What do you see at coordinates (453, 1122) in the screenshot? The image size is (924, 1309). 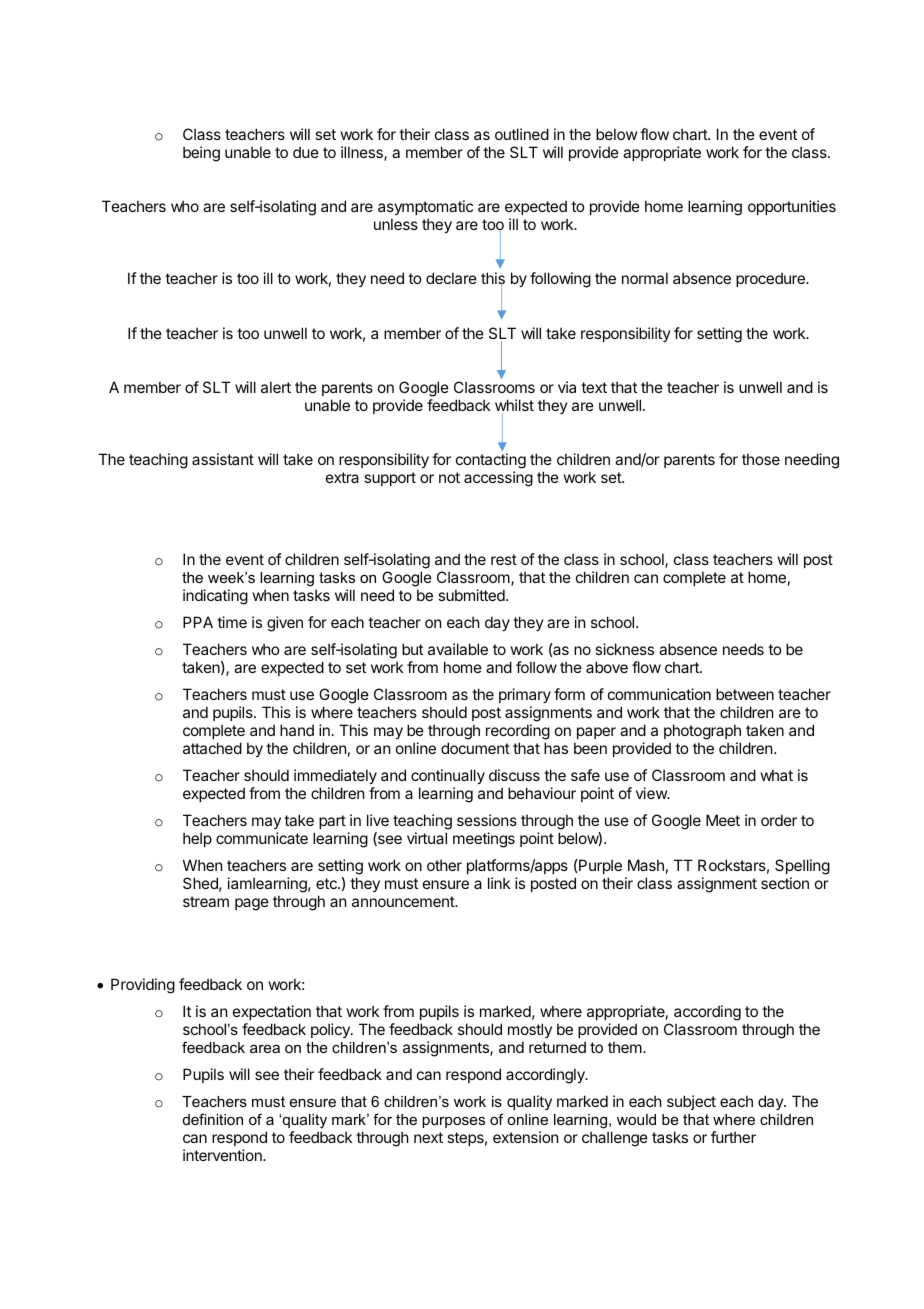 I see `purposes` at bounding box center [453, 1122].
